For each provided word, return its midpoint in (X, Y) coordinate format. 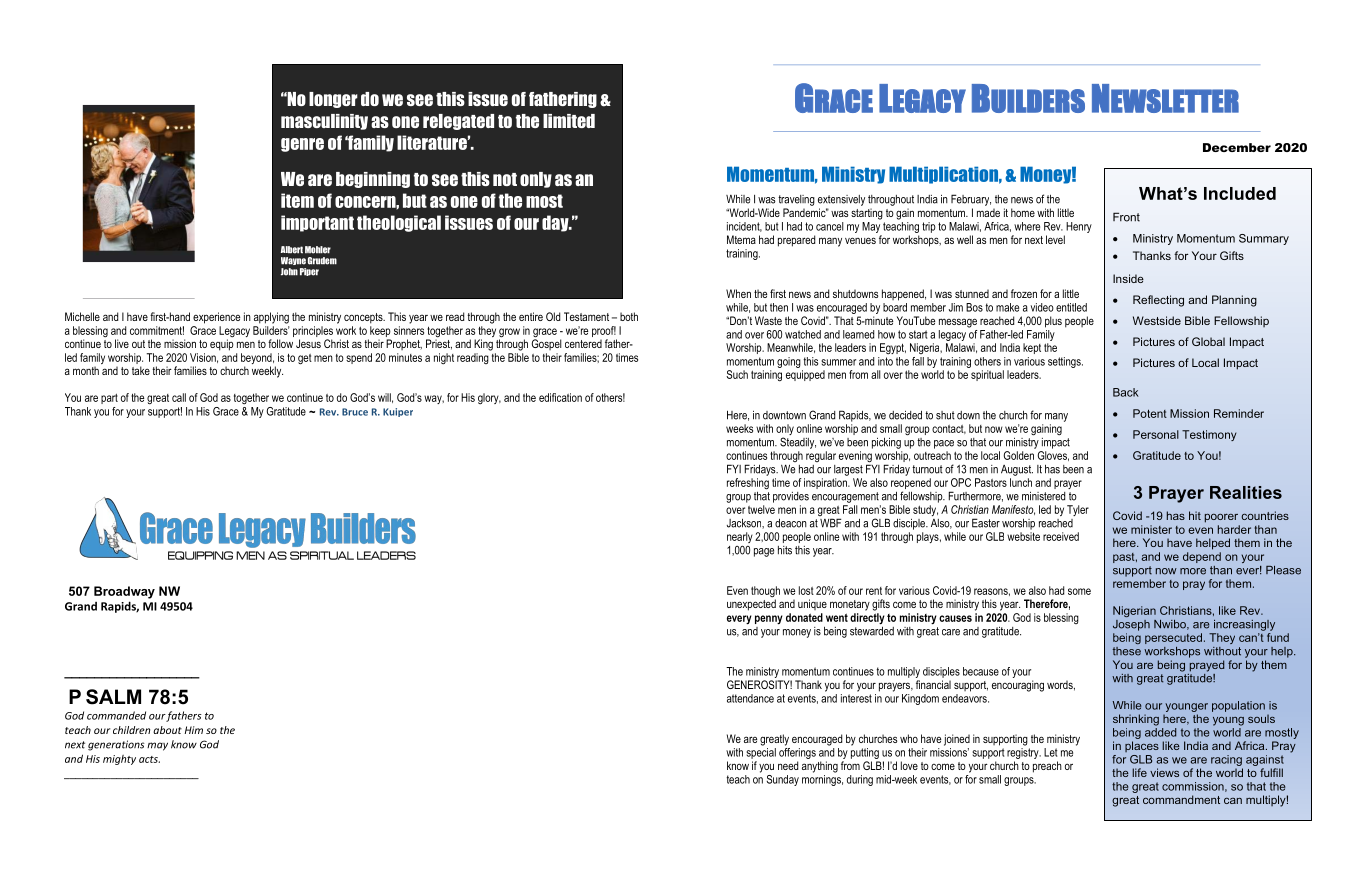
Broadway (124, 592)
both (629, 316)
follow (280, 343)
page (764, 552)
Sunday (783, 780)
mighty (119, 760)
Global (1208, 341)
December (1237, 147)
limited (569, 121)
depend (1202, 557)
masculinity (324, 122)
